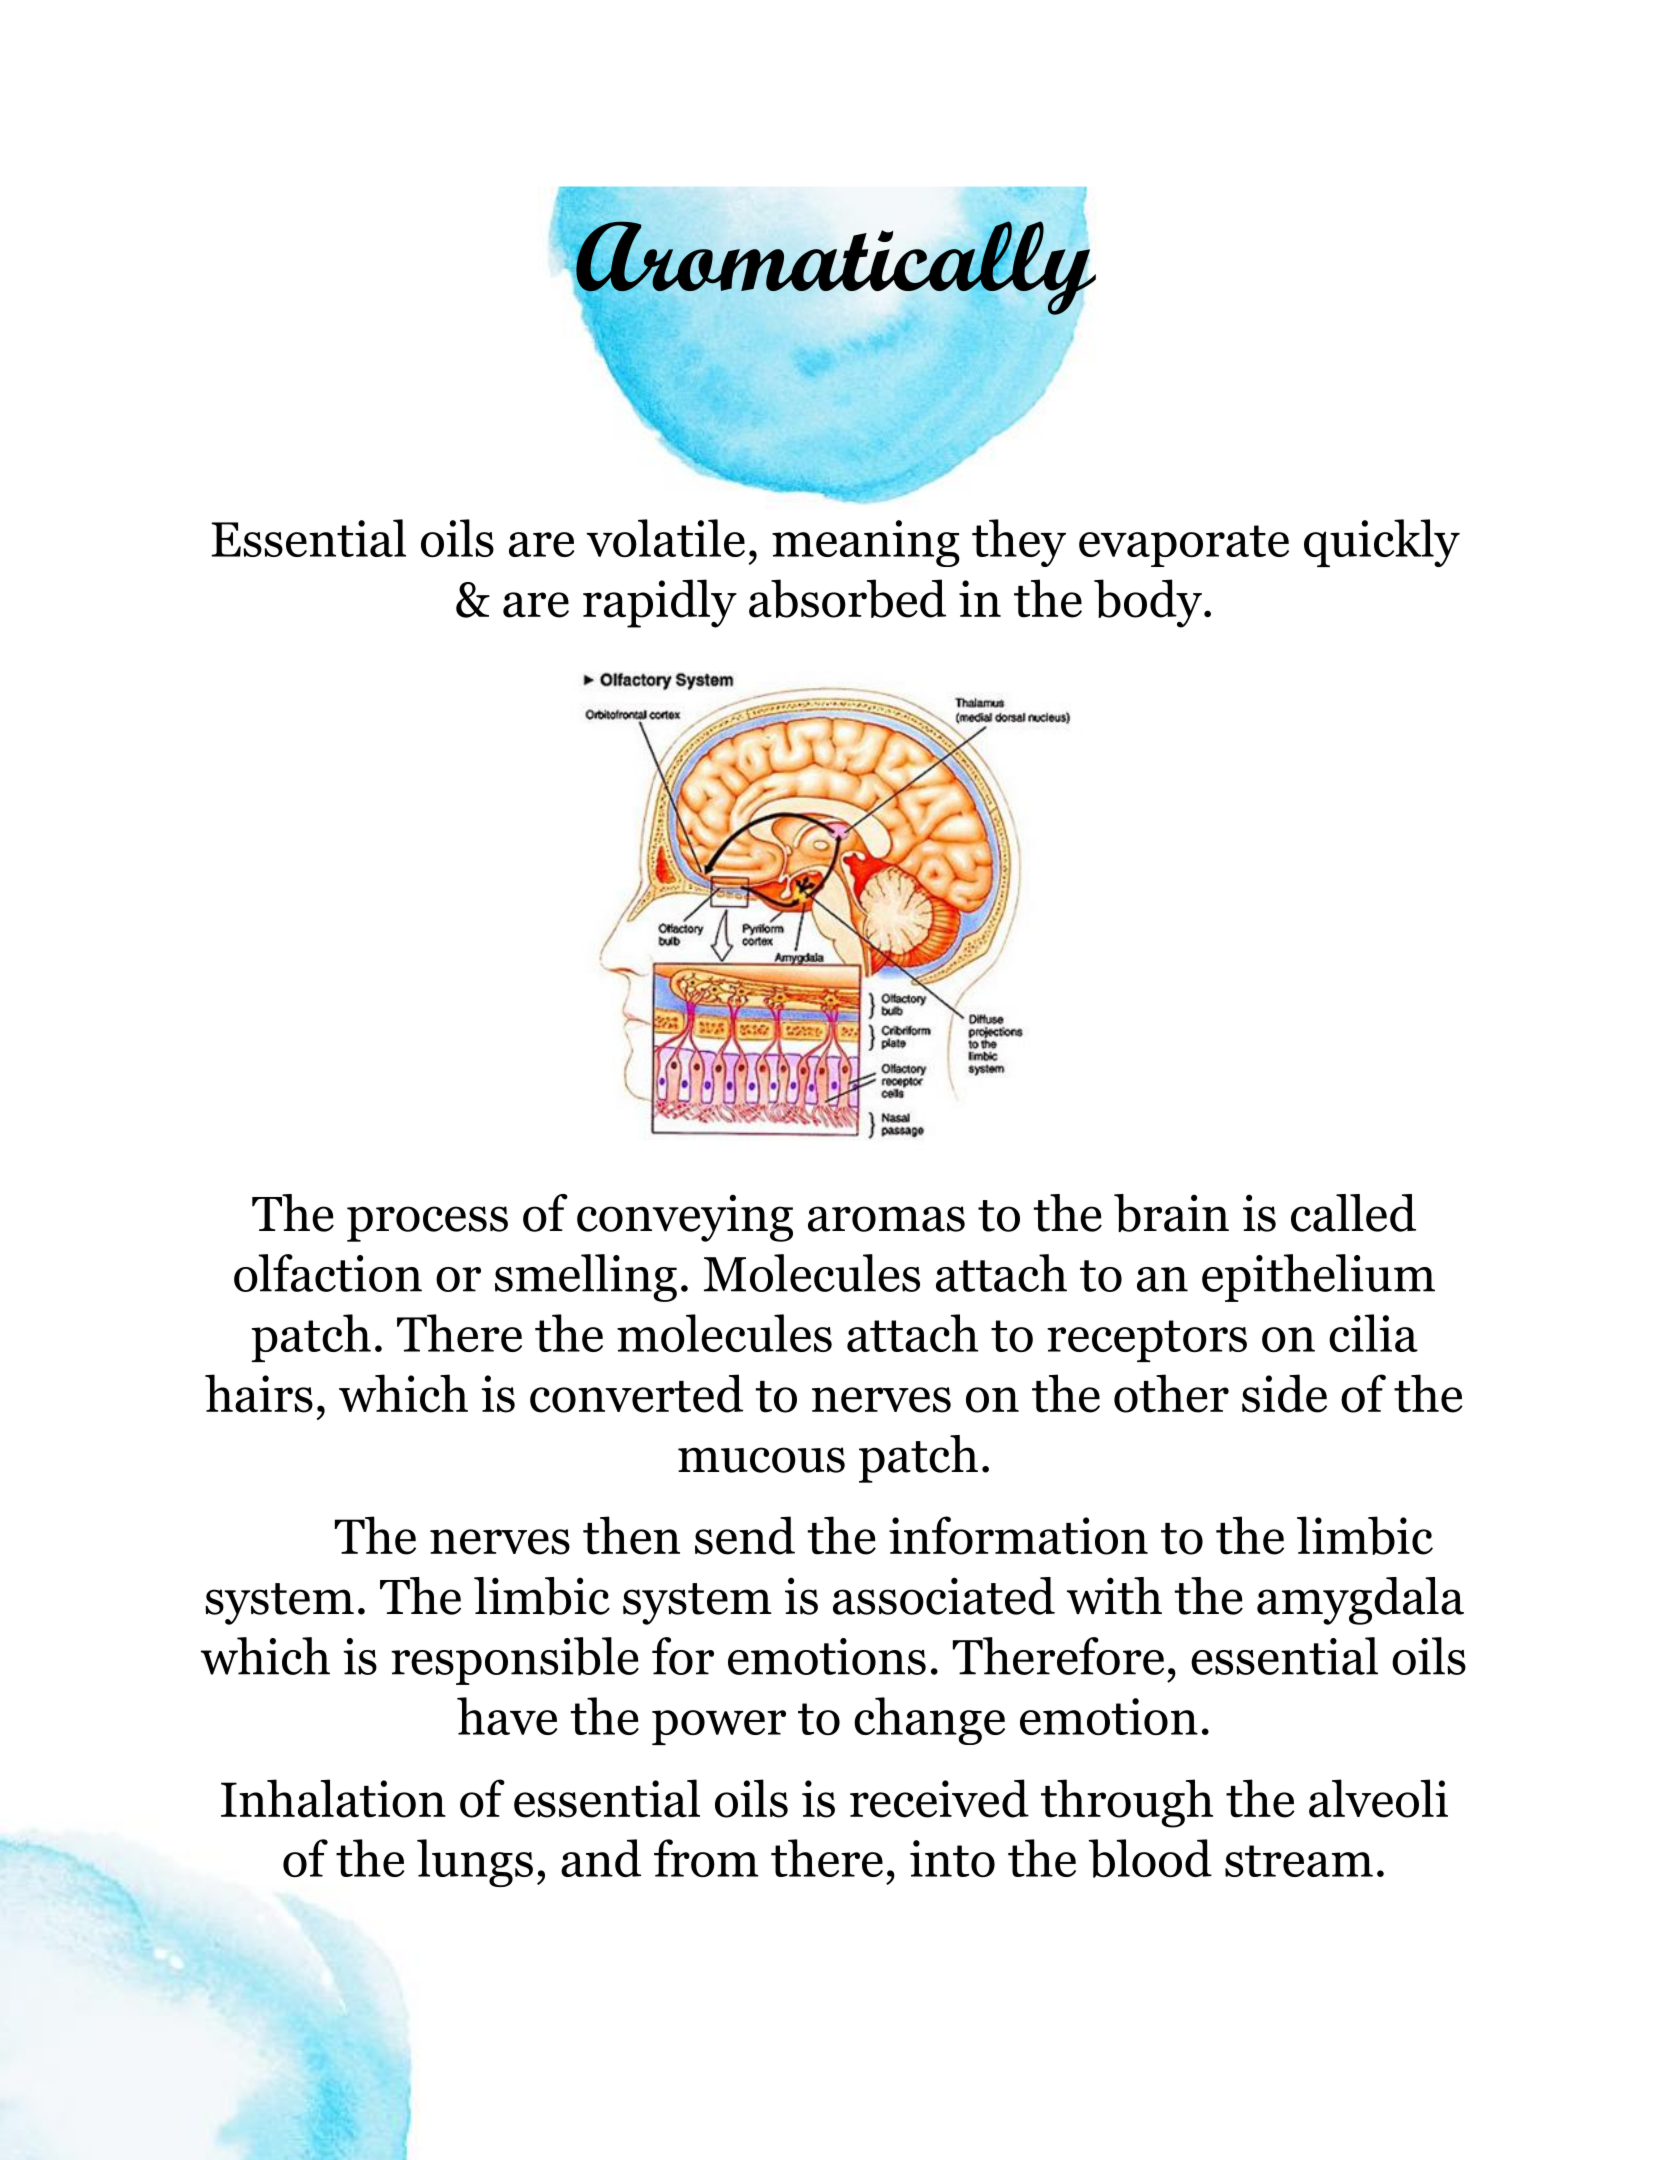  I want to click on evaporate, so click(1184, 546).
